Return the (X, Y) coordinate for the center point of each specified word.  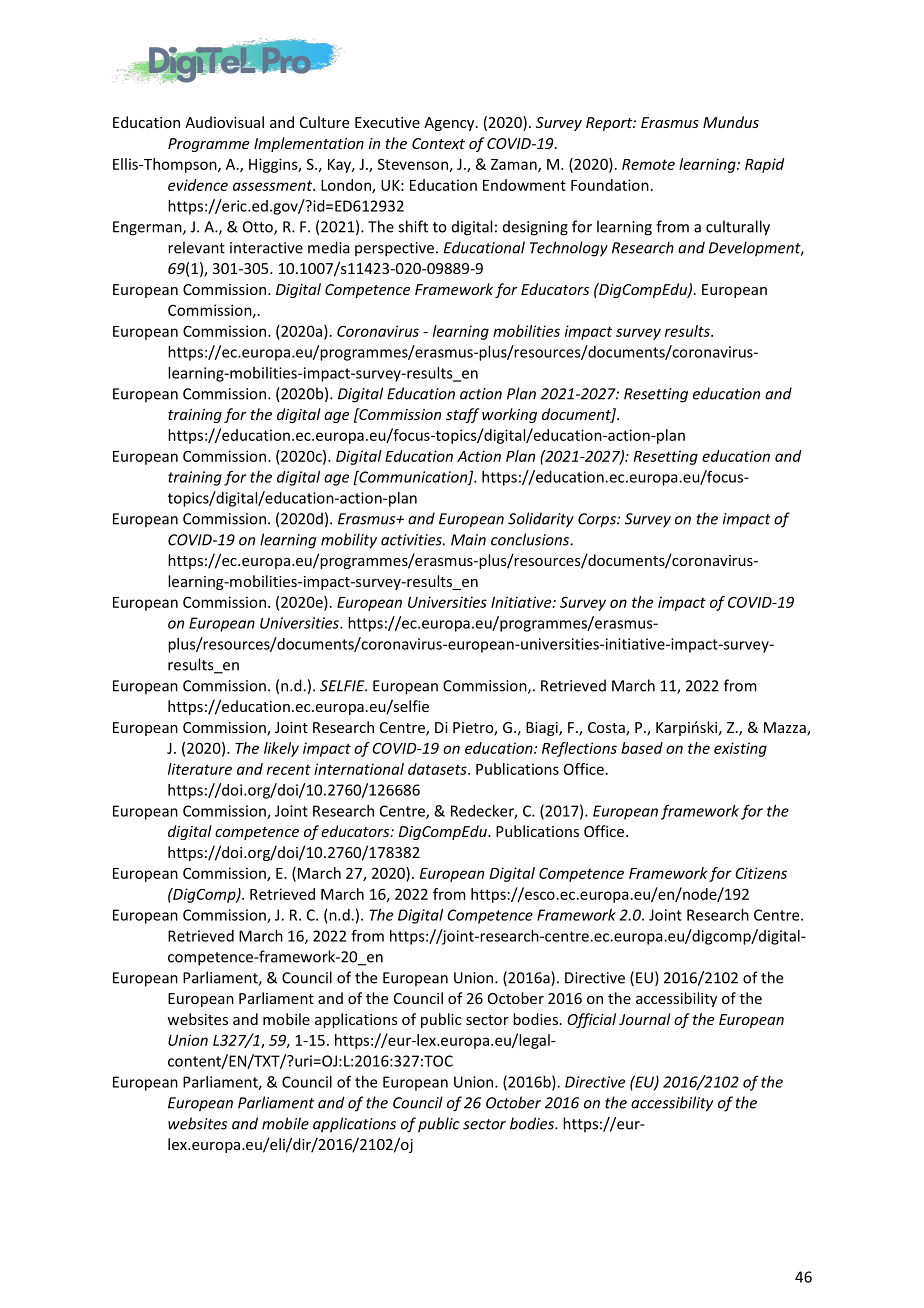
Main (468, 540)
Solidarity (541, 520)
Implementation (309, 144)
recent (289, 770)
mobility (349, 541)
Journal (645, 1019)
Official (591, 1020)
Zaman (515, 165)
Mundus (731, 122)
